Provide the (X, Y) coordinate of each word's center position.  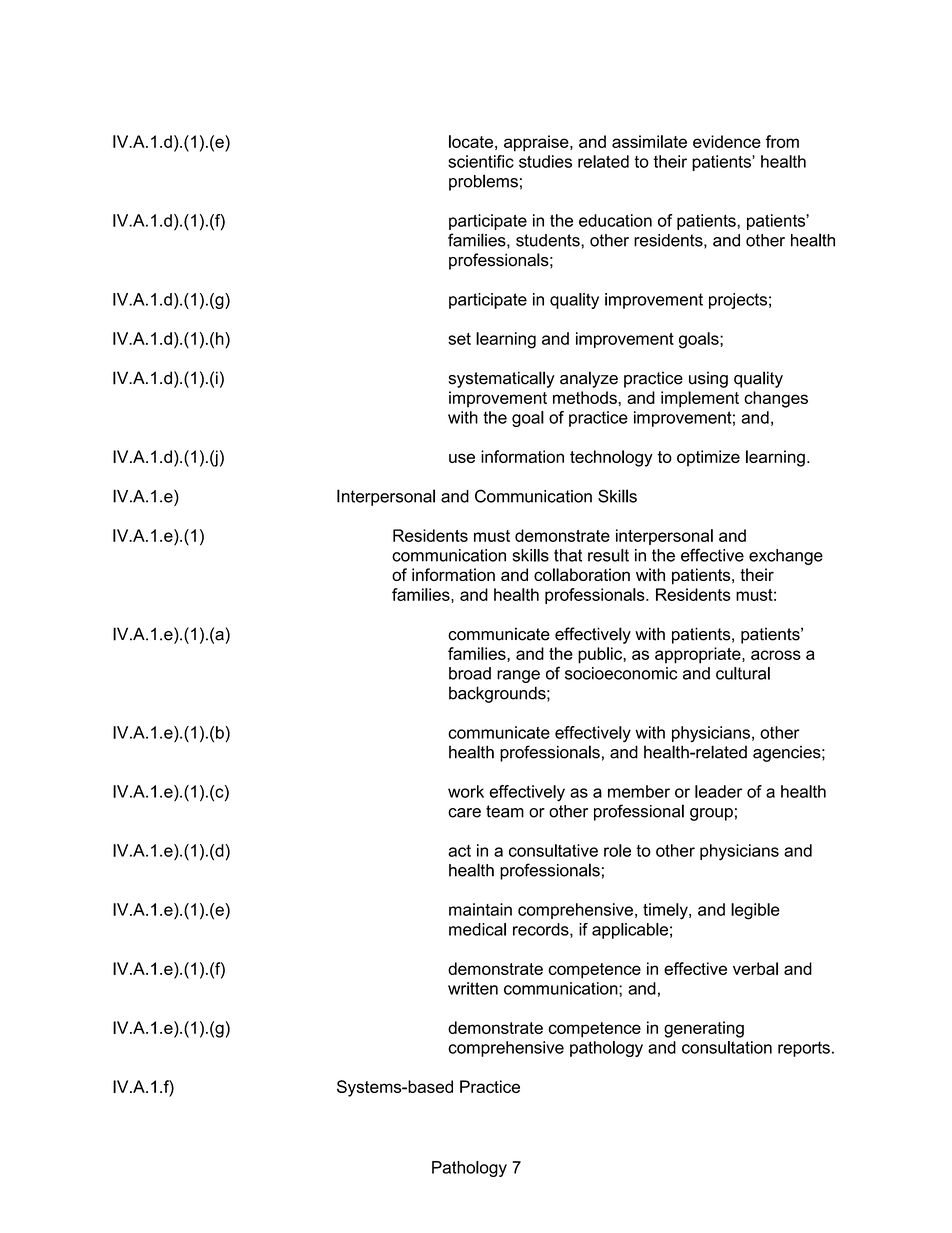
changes (776, 399)
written (473, 988)
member (639, 791)
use (462, 458)
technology (611, 458)
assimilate (649, 141)
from (782, 141)
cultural (743, 673)
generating (704, 1029)
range (518, 676)
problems (483, 182)
